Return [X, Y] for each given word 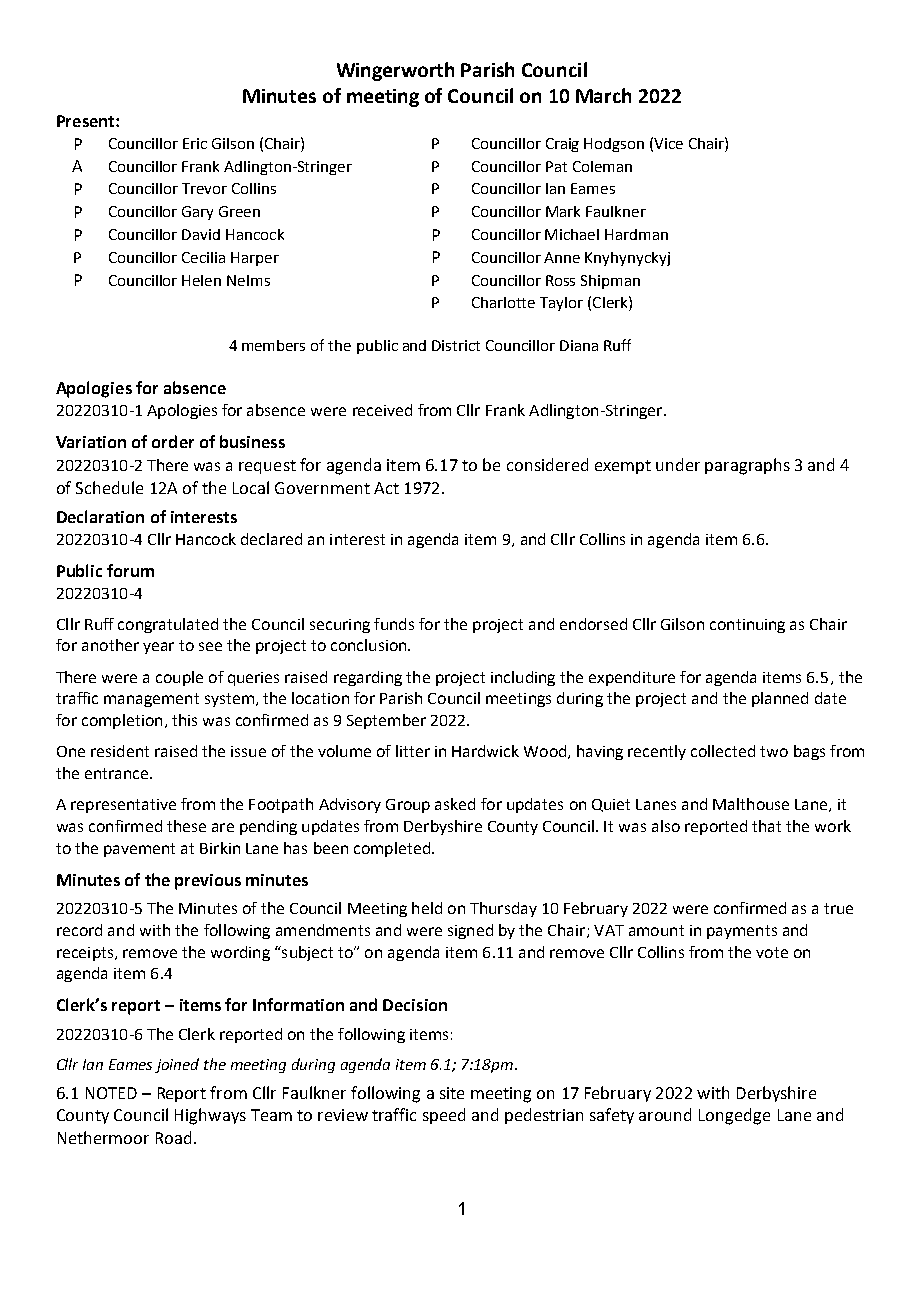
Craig [562, 145]
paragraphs [747, 466]
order [173, 441]
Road [173, 1137]
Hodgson [614, 145]
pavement [139, 850]
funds [394, 624]
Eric [195, 143]
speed [444, 1116]
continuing [747, 626]
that [766, 826]
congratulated [168, 625]
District [456, 345]
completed [392, 849]
